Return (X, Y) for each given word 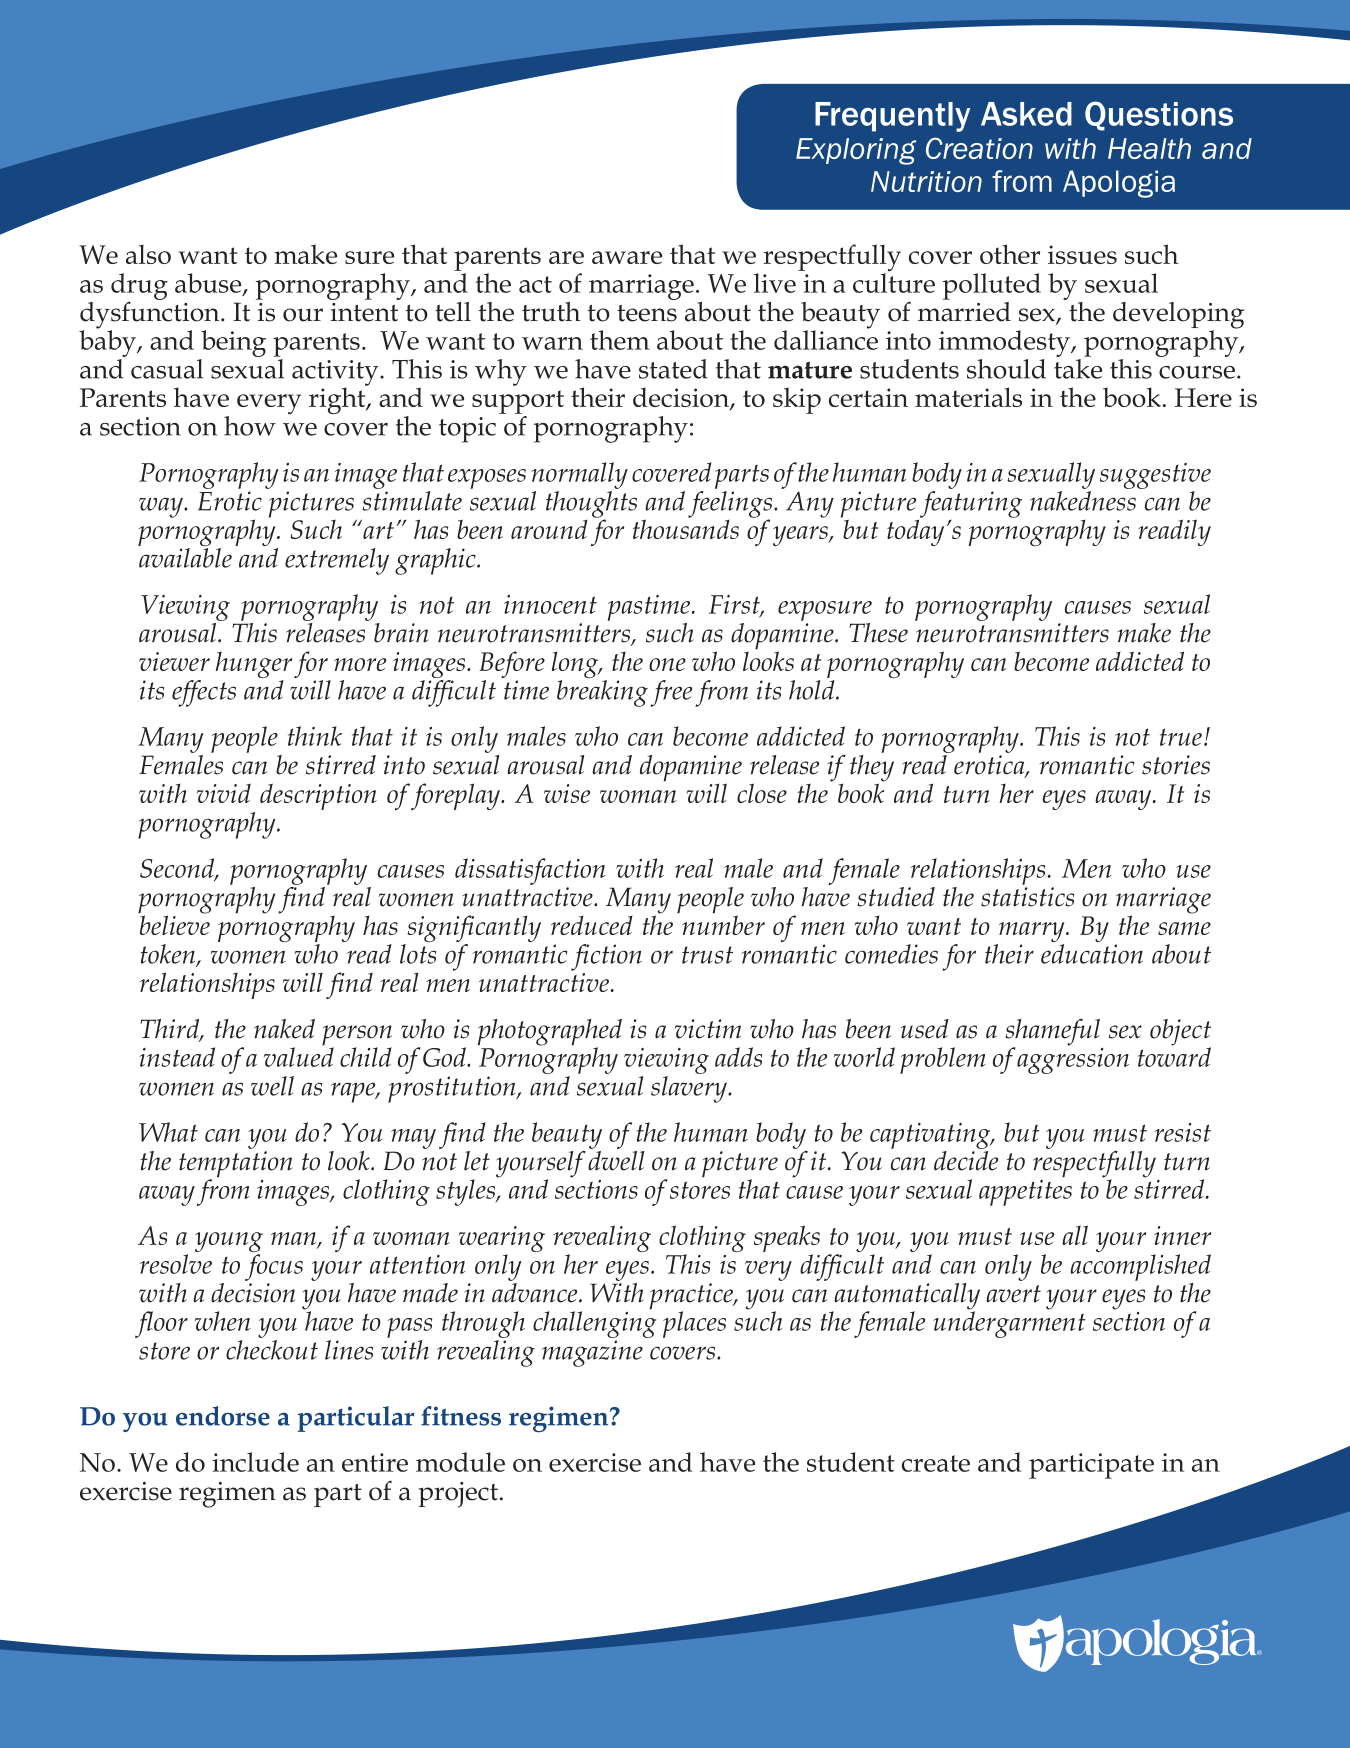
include (255, 1462)
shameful (1052, 1033)
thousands (686, 528)
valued (299, 1057)
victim (707, 1029)
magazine (592, 1353)
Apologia (1119, 184)
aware (627, 257)
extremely (337, 561)
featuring (970, 505)
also (148, 254)
